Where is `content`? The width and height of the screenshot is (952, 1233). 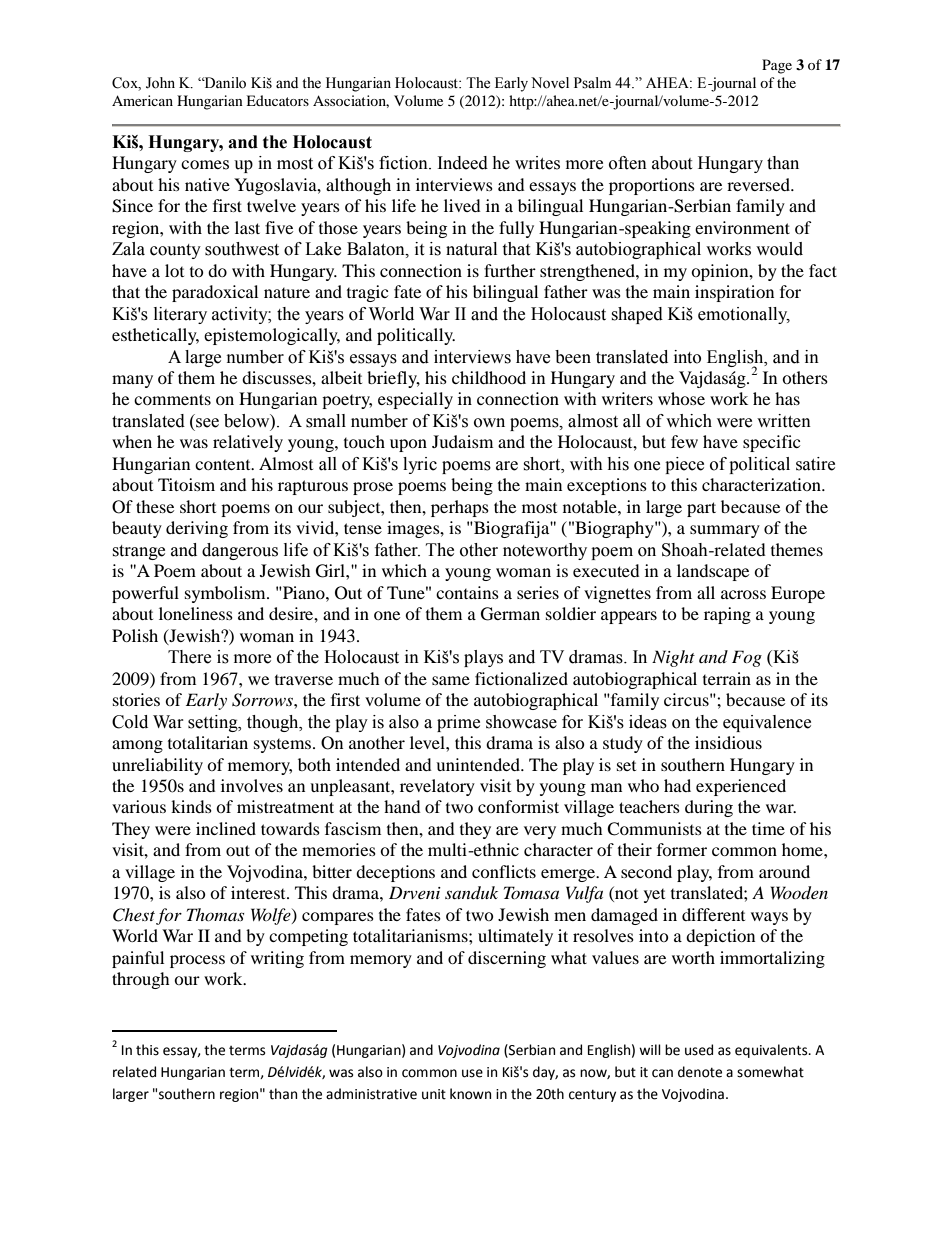 content is located at coordinates (224, 465).
